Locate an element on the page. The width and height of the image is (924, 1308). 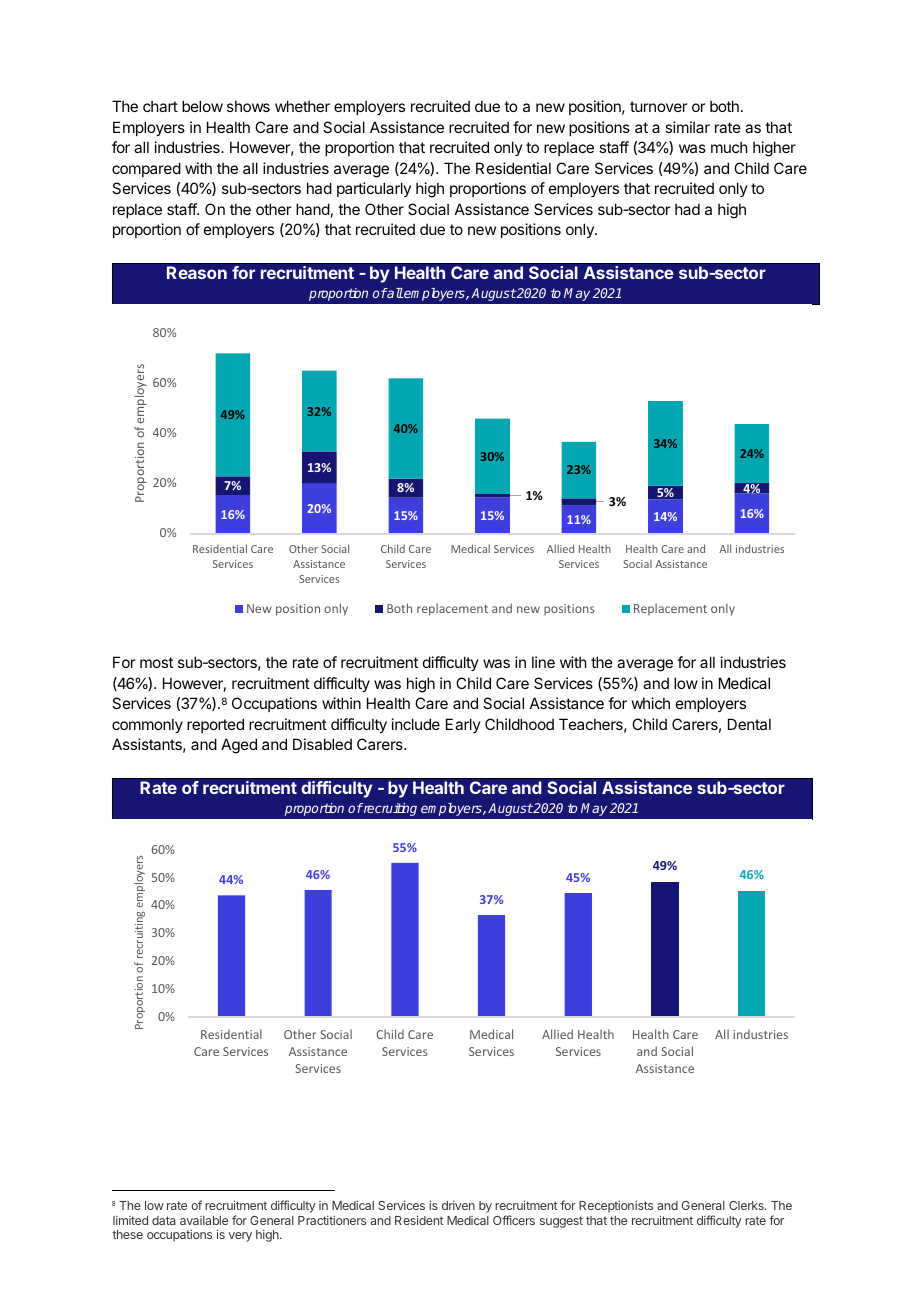
hand is located at coordinates (313, 209).
